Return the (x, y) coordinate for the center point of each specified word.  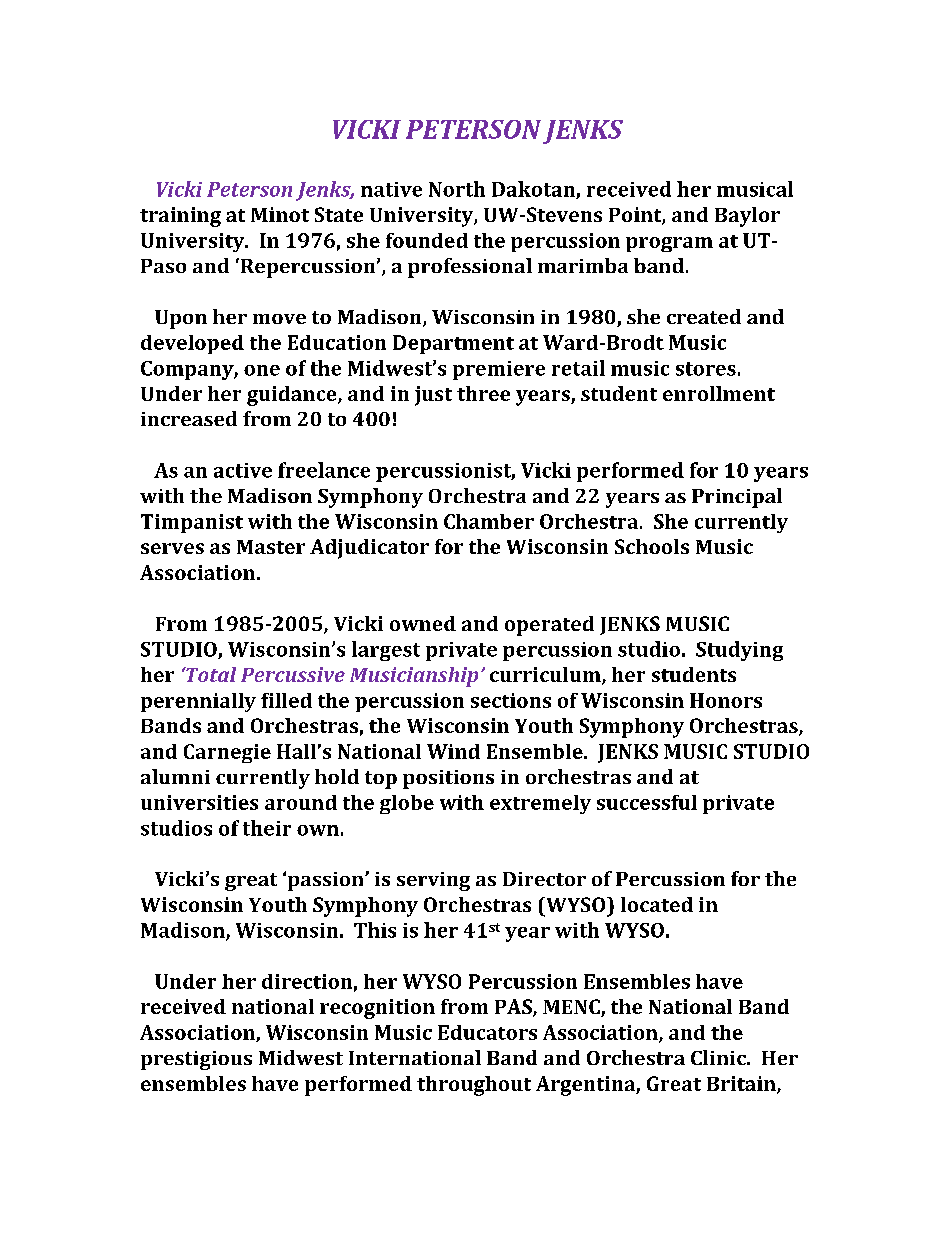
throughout (474, 1086)
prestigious (196, 1060)
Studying (739, 651)
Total (210, 674)
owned (423, 623)
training (180, 217)
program (669, 244)
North (457, 189)
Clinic (719, 1057)
